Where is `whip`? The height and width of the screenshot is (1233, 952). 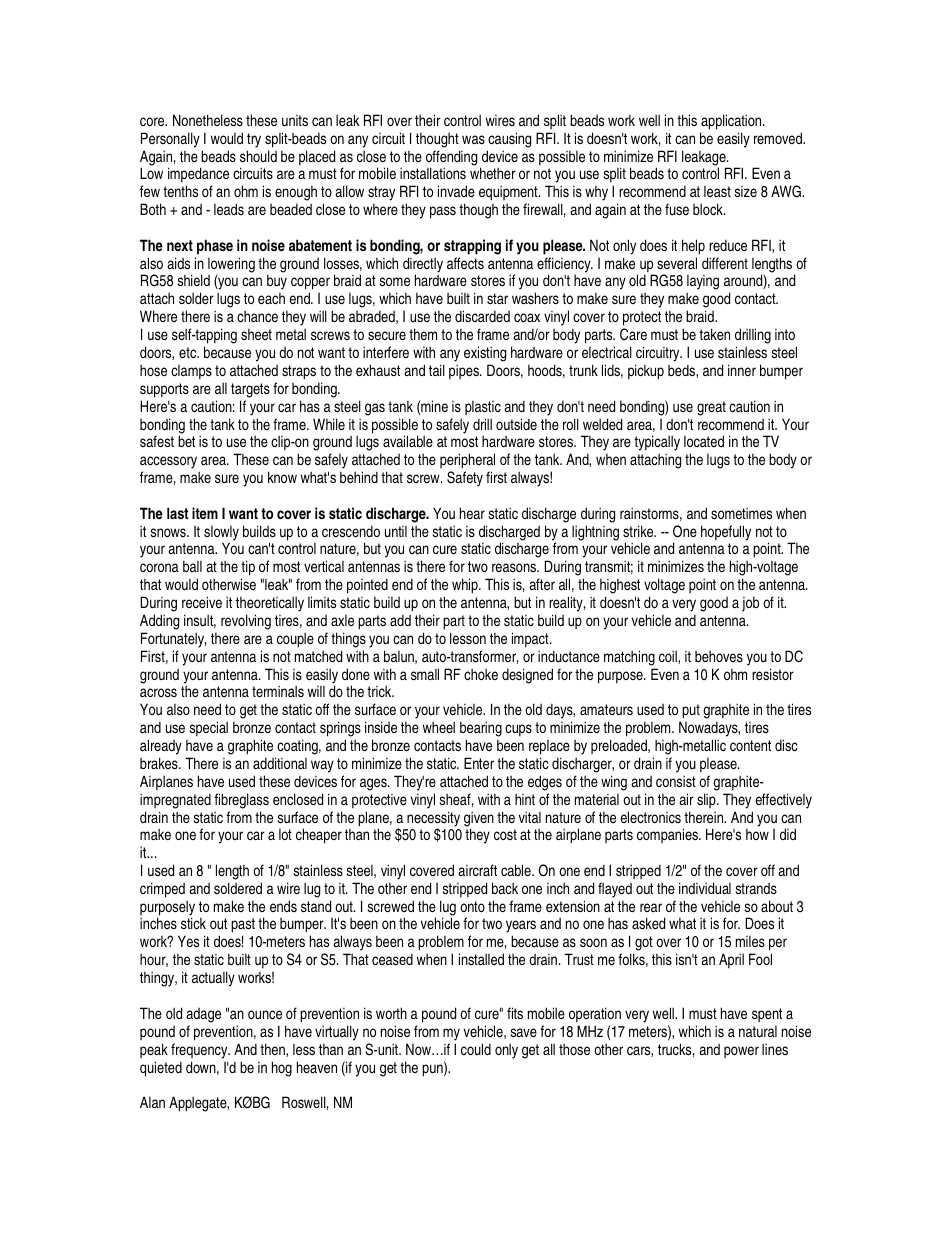 whip is located at coordinates (466, 586).
